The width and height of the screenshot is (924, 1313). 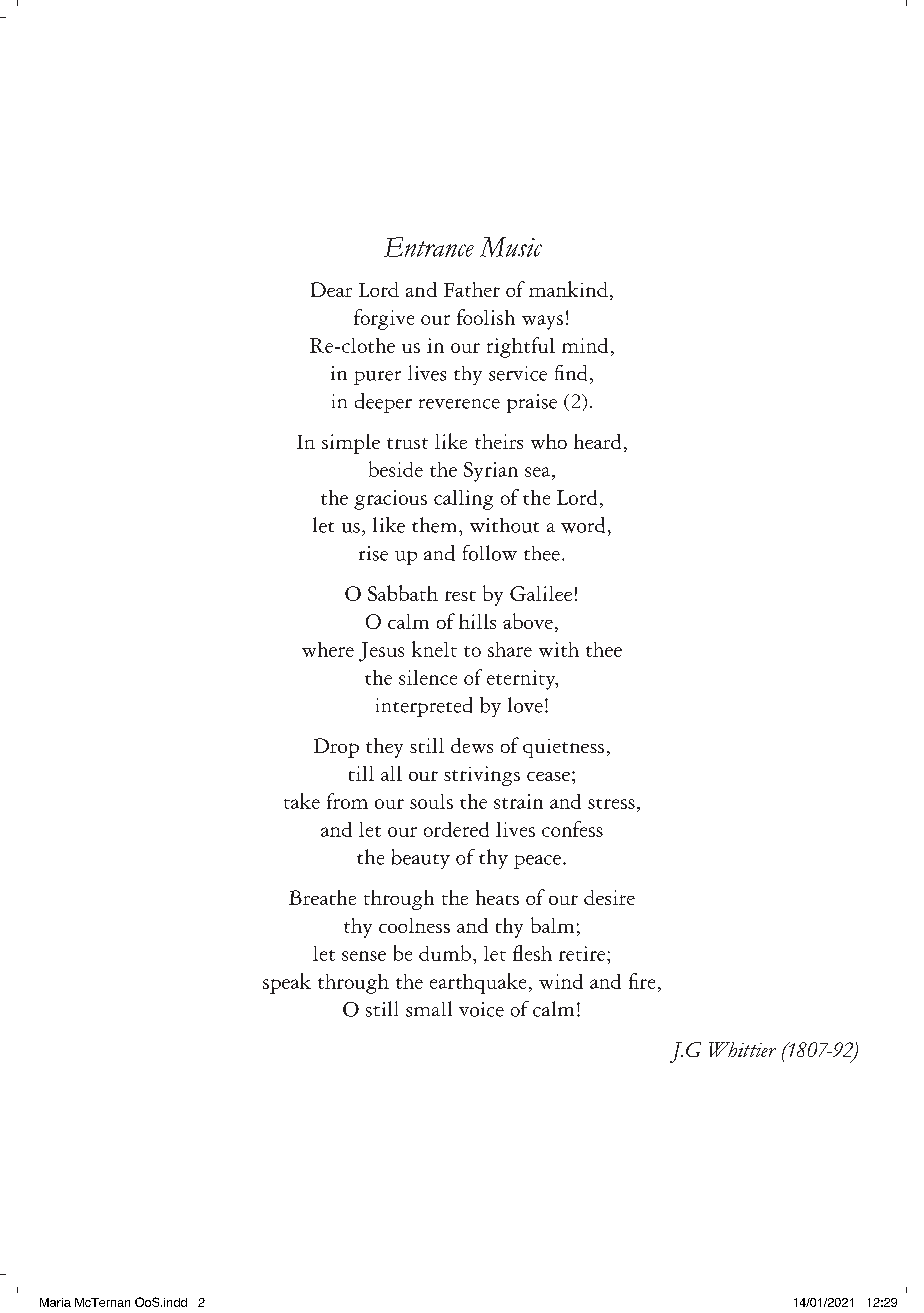 I want to click on Dear, so click(x=331, y=289).
